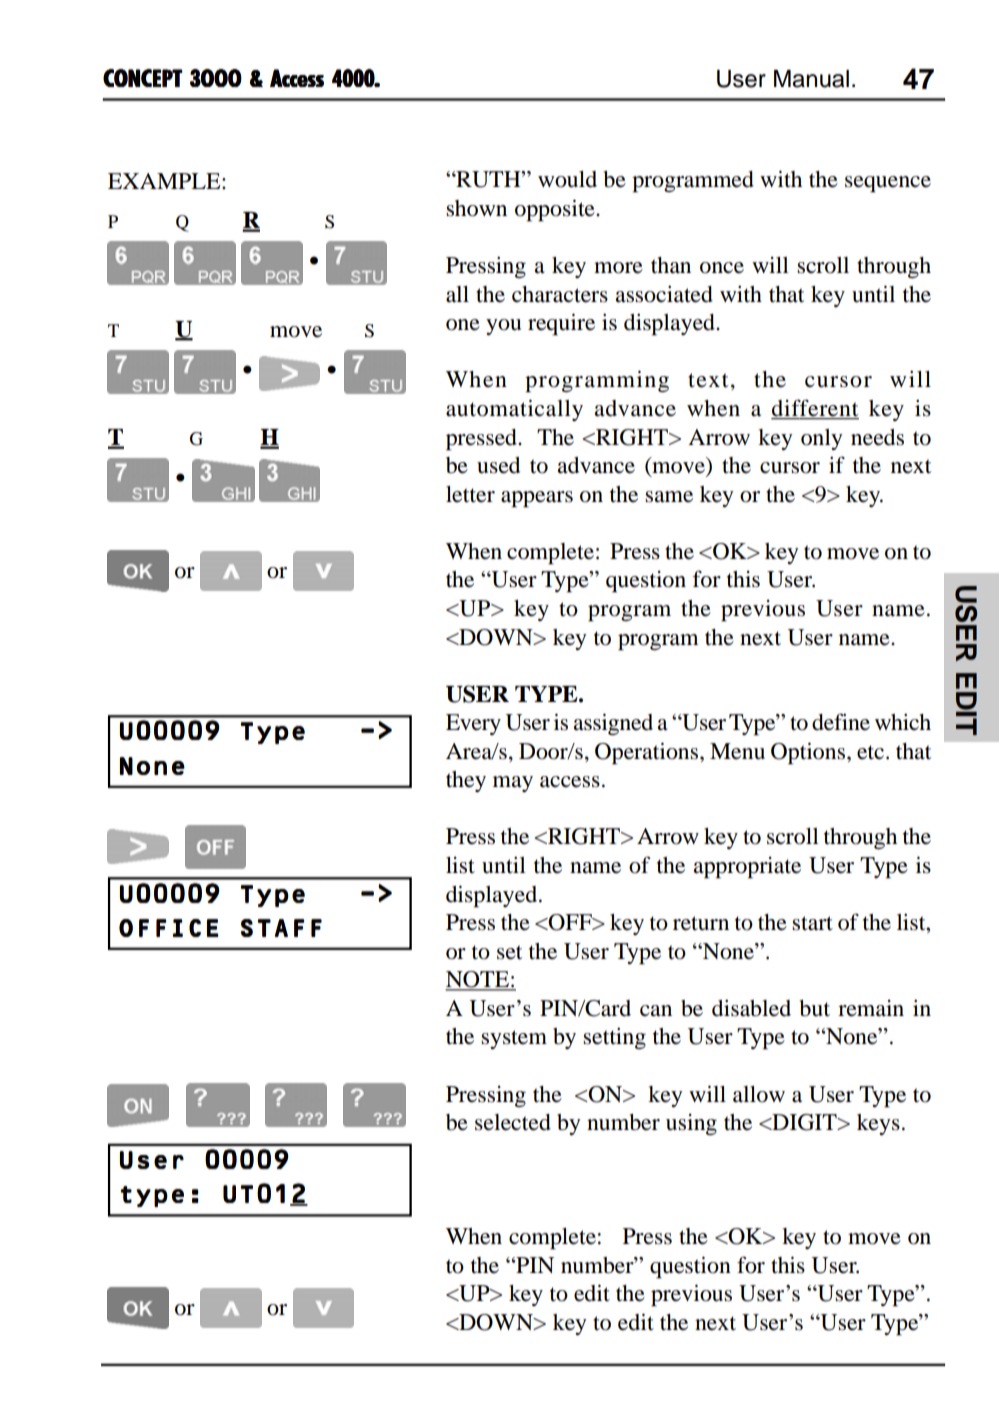 Image resolution: width=999 pixels, height=1417 pixels. What do you see at coordinates (165, 181) in the document?
I see `EXAMPLE` at bounding box center [165, 181].
